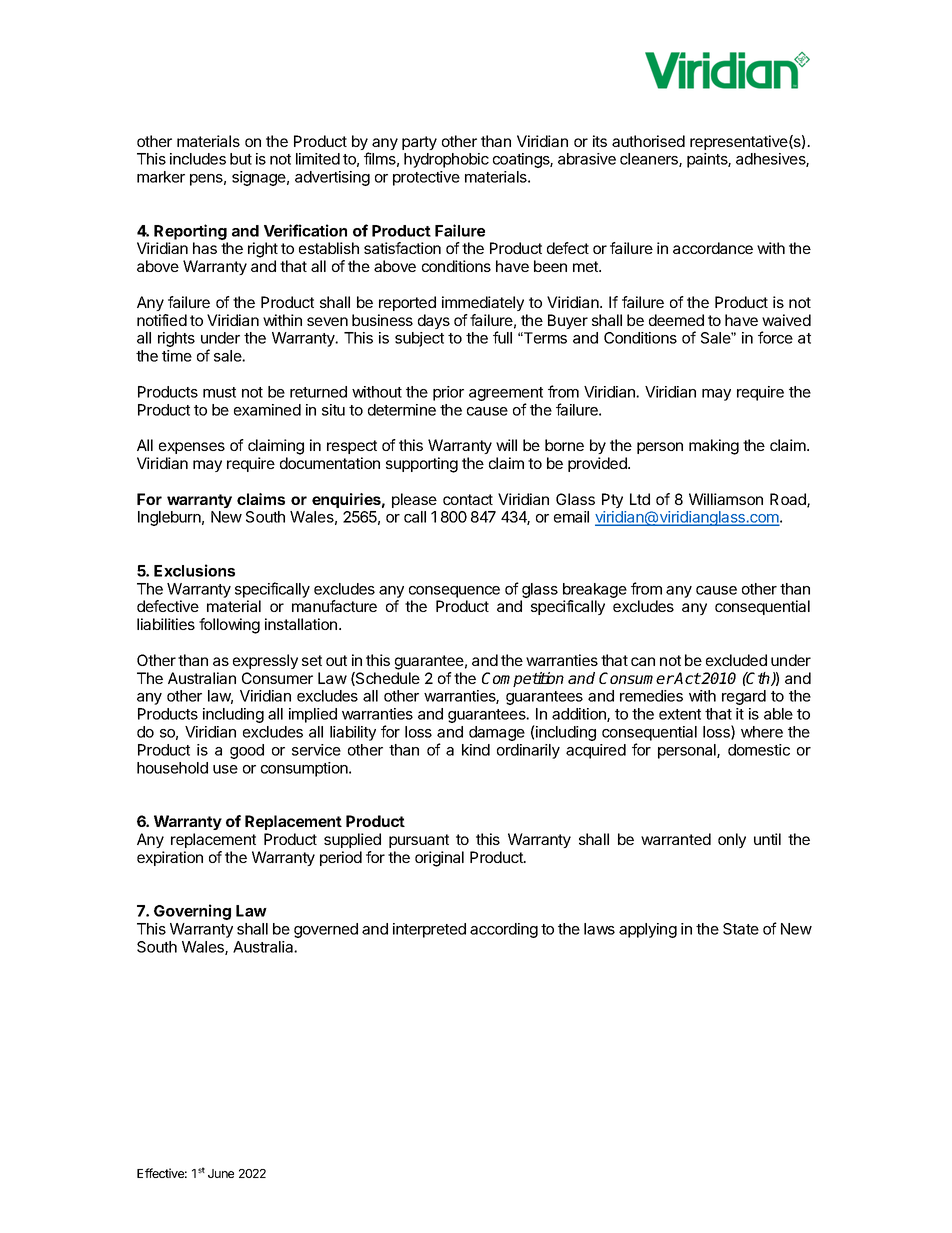  What do you see at coordinates (741, 929) in the page?
I see `State` at bounding box center [741, 929].
